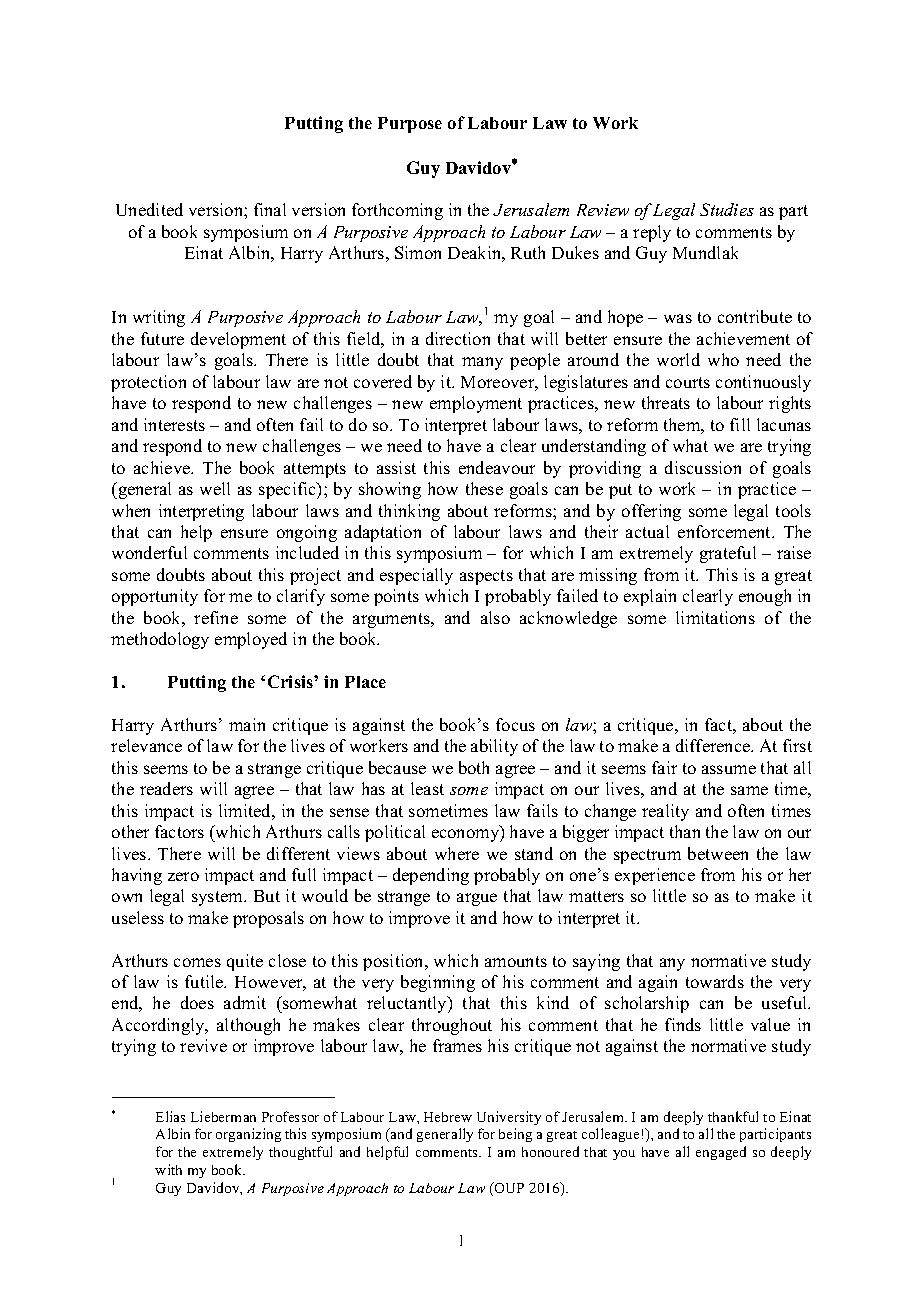 The image size is (924, 1308). What do you see at coordinates (168, 1169) in the screenshot?
I see `with` at bounding box center [168, 1169].
